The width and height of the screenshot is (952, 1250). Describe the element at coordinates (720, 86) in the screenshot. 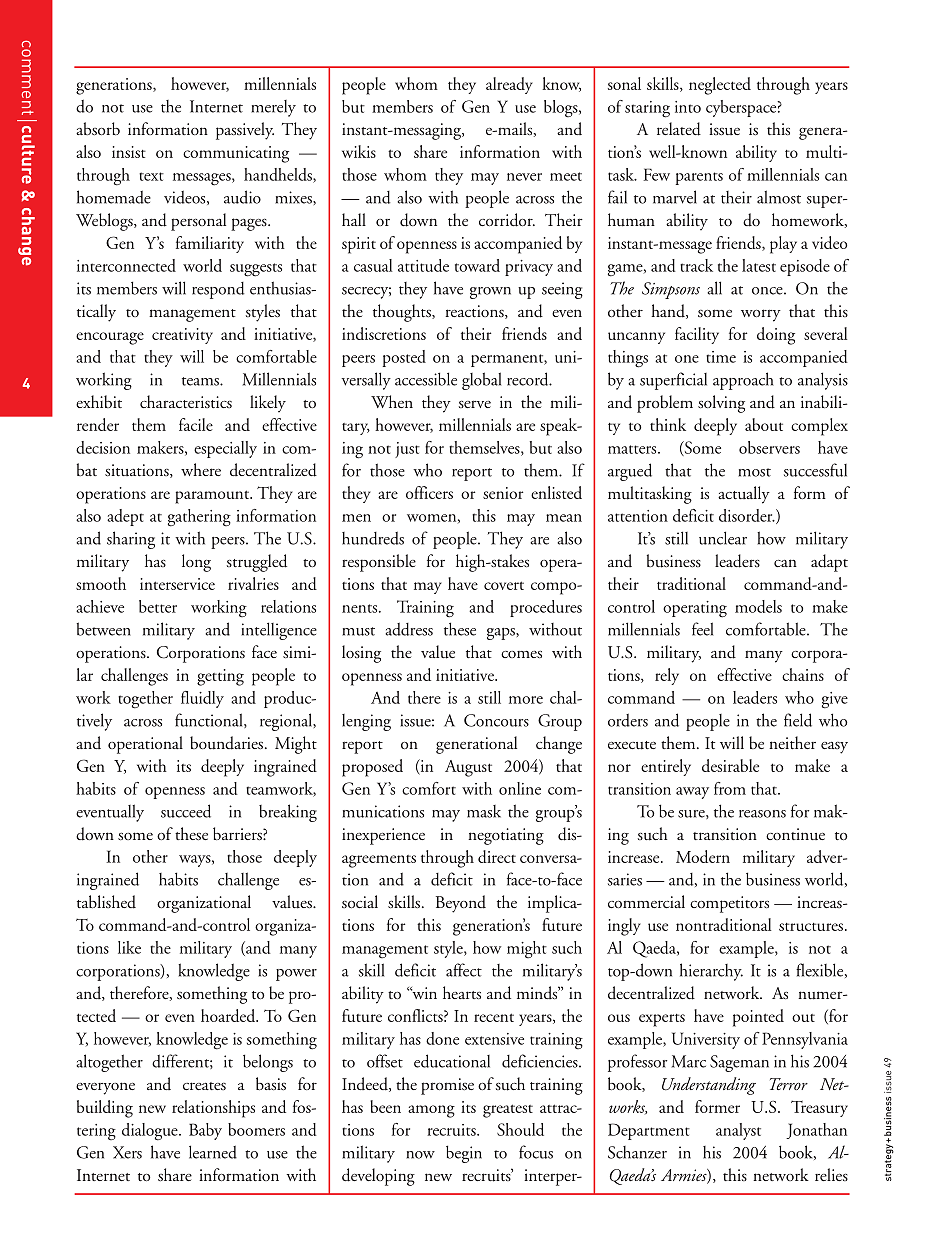

I see `neglected` at that location.
